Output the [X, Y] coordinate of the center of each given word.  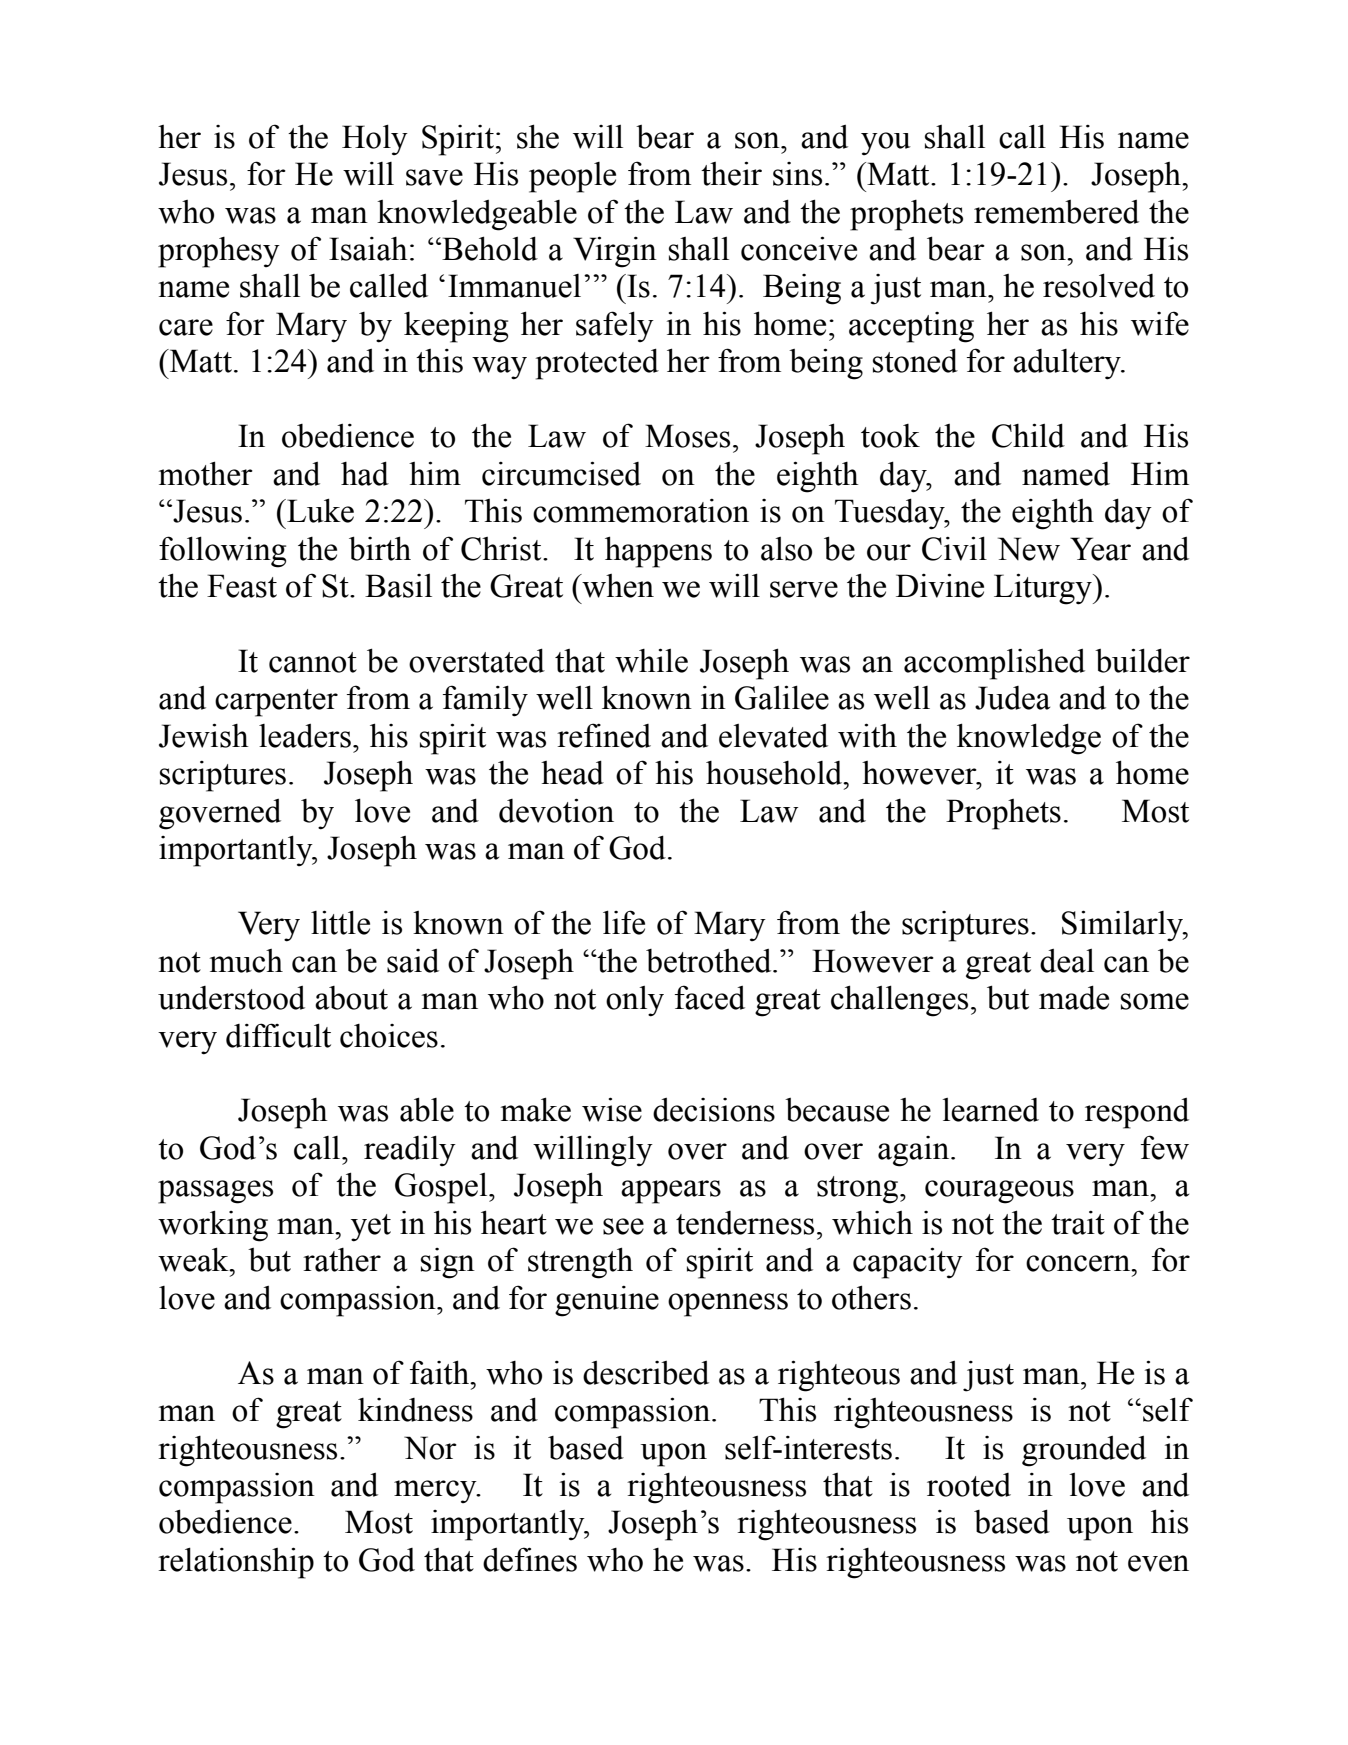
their [731, 173]
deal [1067, 961]
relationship [236, 1563]
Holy [375, 139]
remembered [1056, 212]
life [624, 922]
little [340, 922]
